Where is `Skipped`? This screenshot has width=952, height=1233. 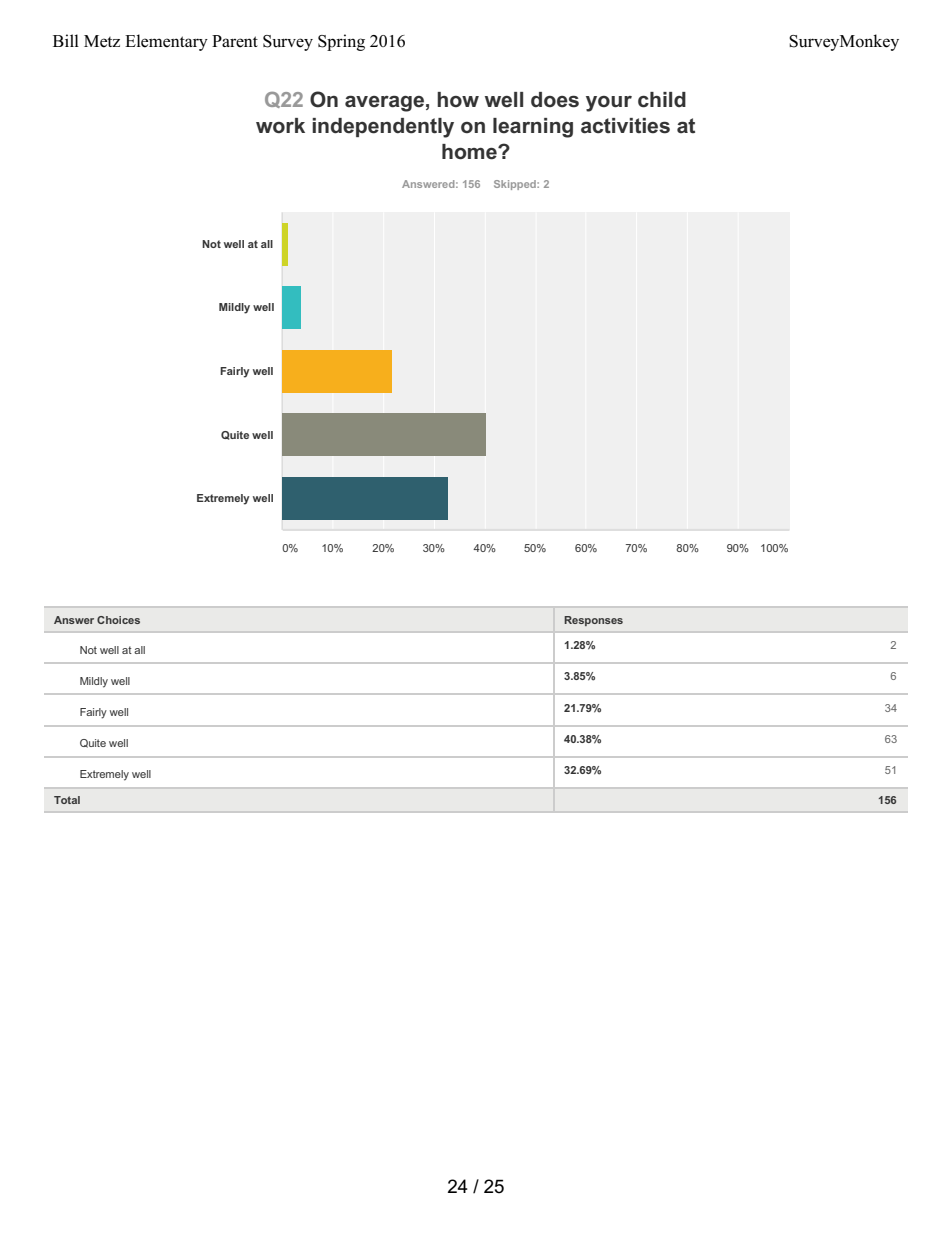
Skipped is located at coordinates (516, 185).
